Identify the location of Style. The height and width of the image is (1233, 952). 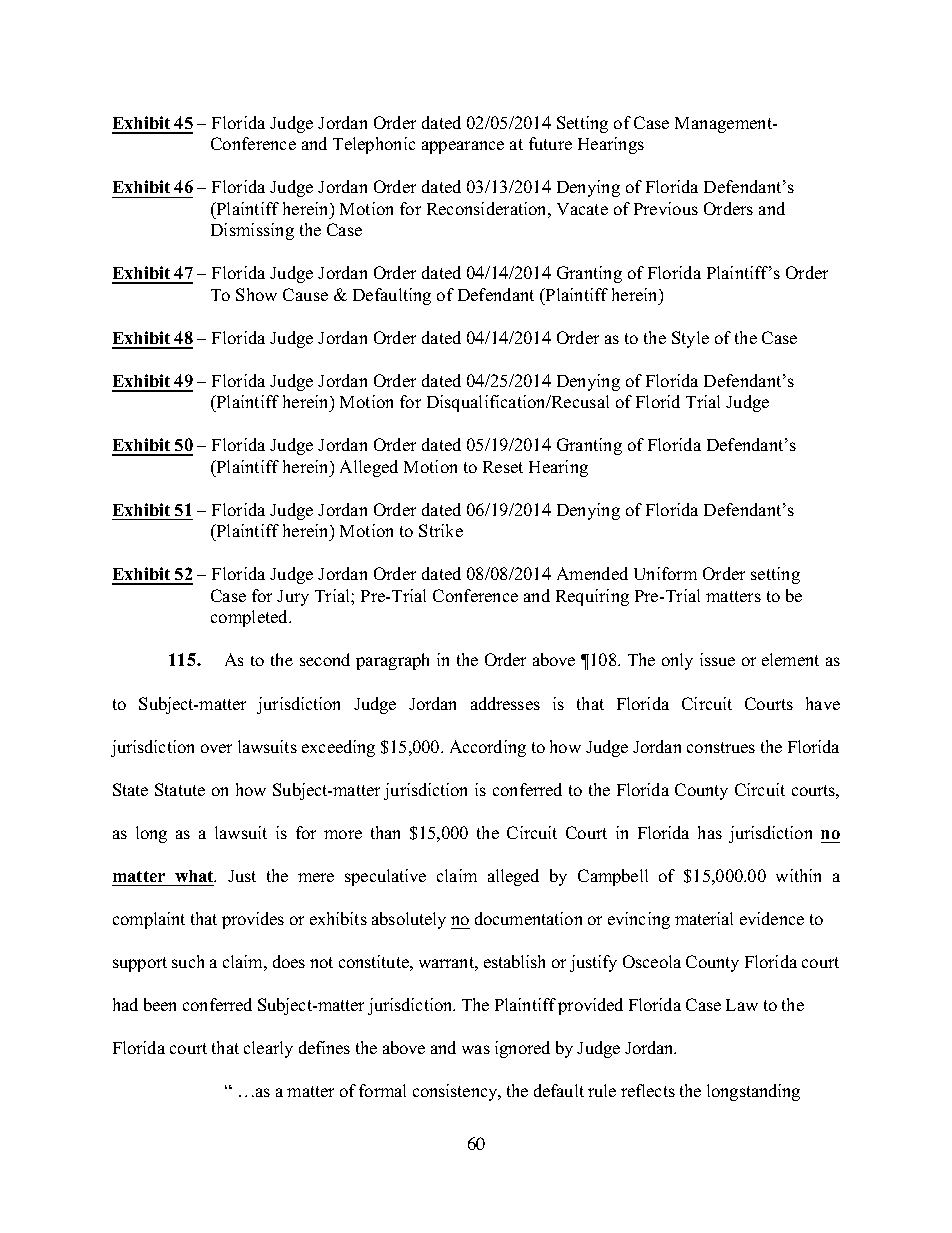
(690, 339).
